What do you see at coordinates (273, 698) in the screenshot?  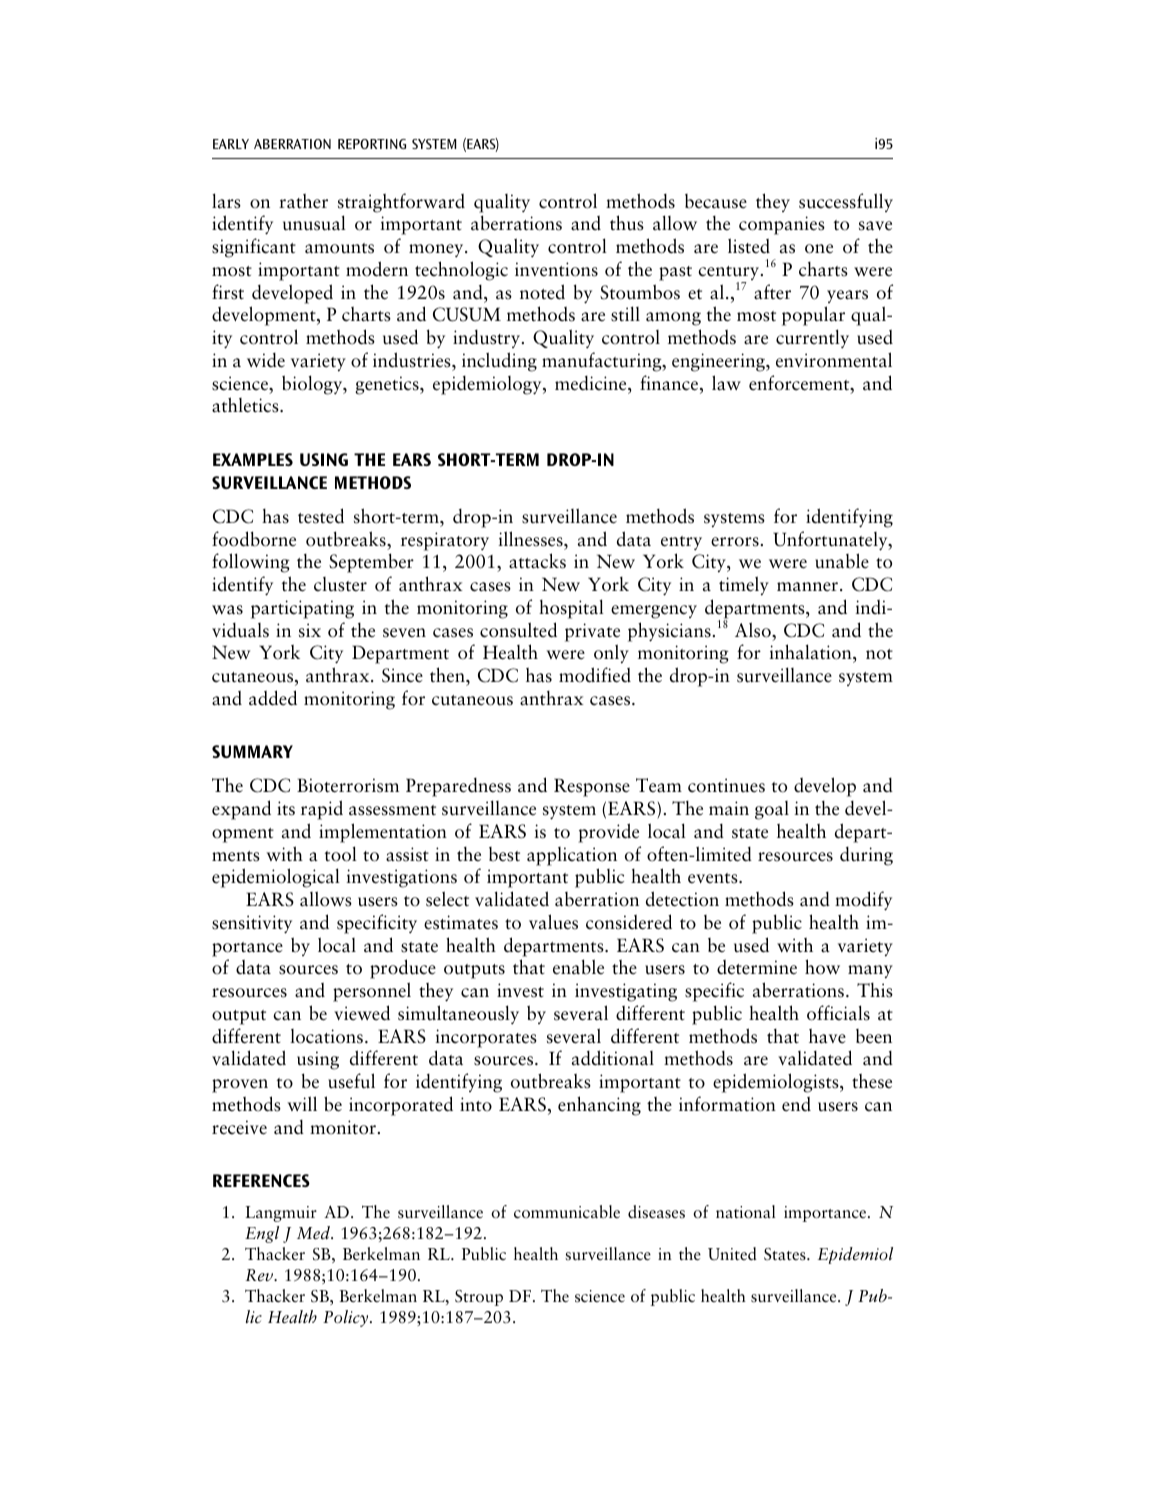 I see `added` at bounding box center [273, 698].
